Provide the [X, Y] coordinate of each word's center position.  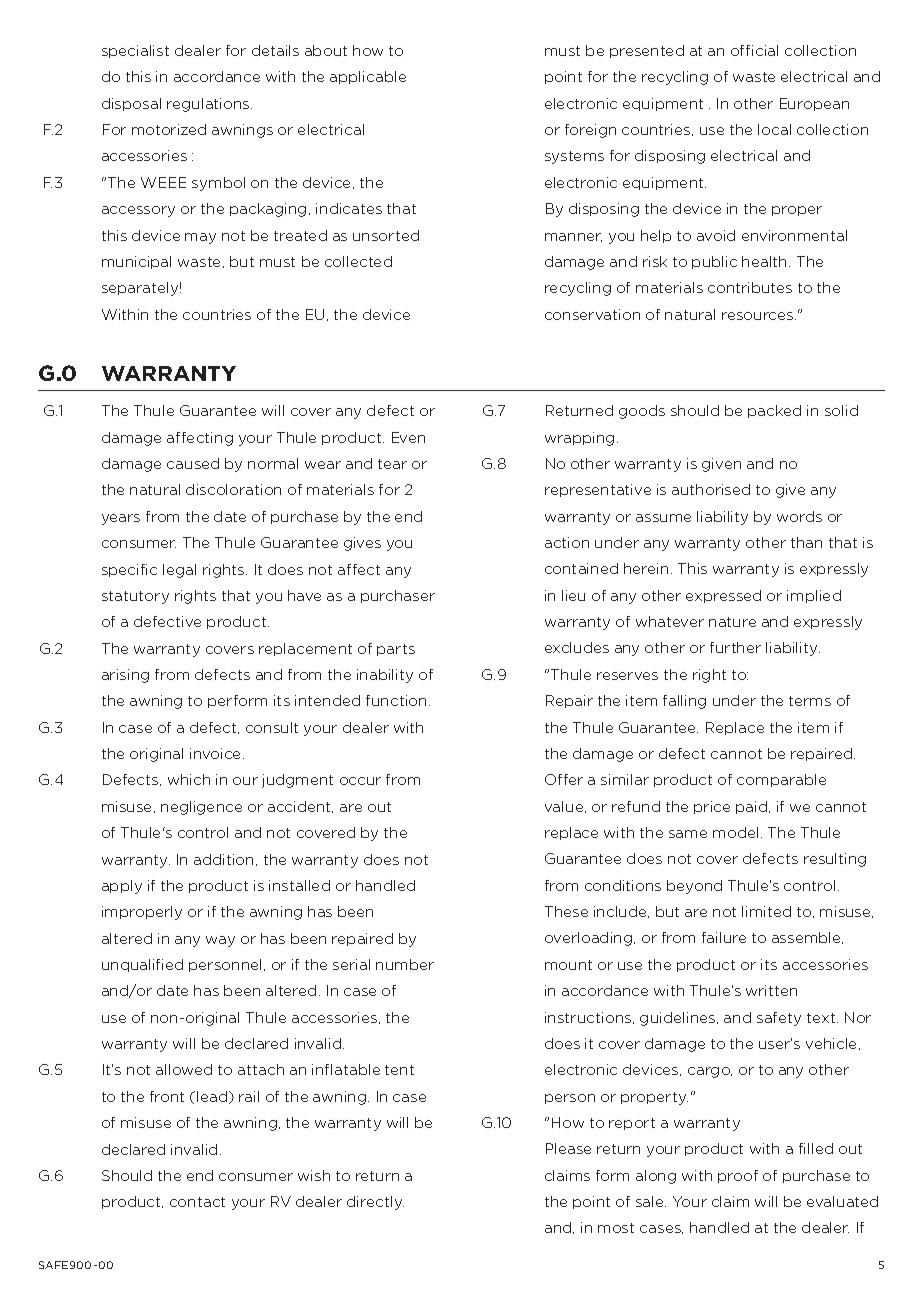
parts [396, 650]
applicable [368, 77]
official [754, 50]
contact [197, 1202]
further [735, 647]
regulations [209, 105]
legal [179, 571]
